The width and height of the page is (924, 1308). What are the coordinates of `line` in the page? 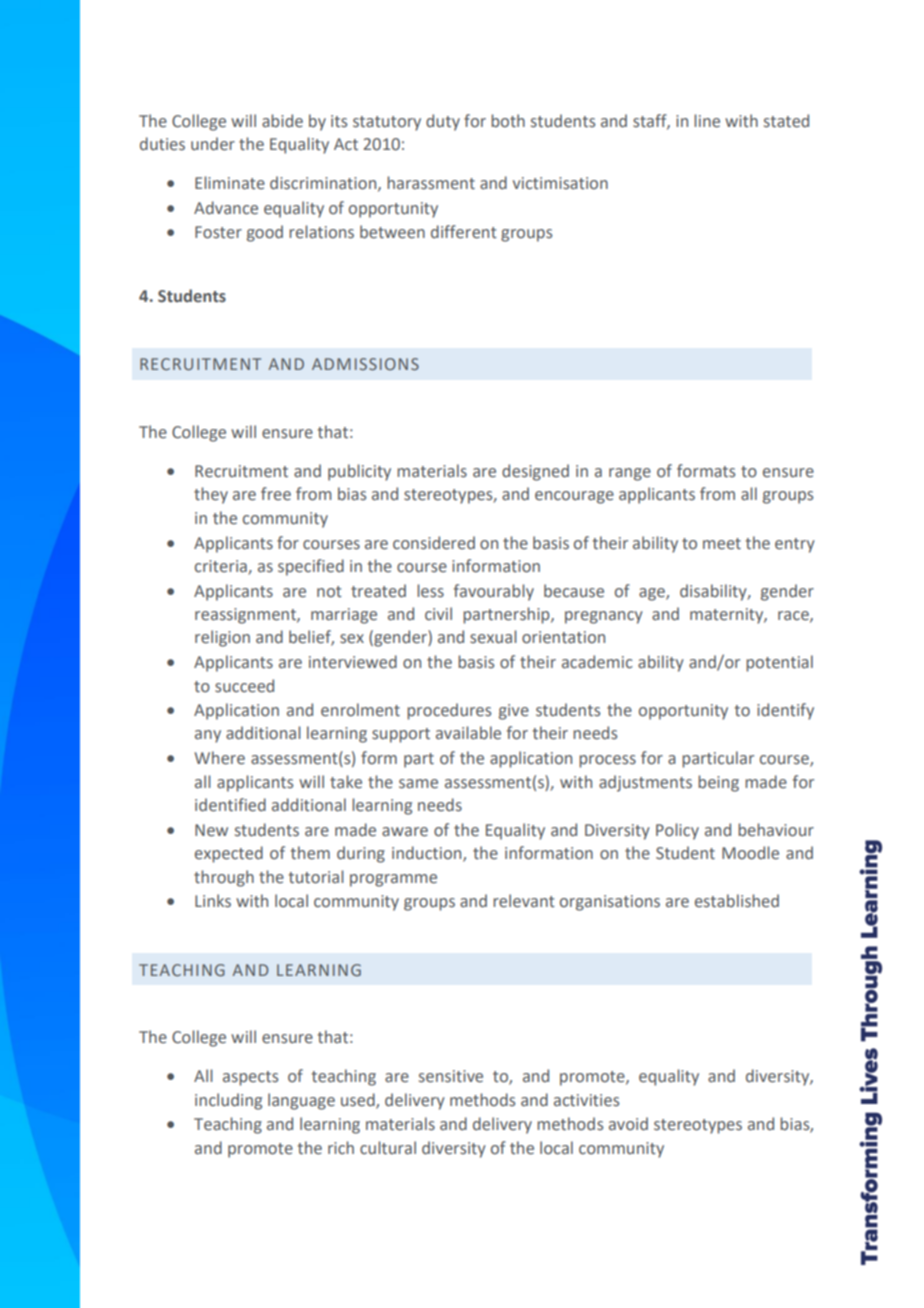 It's located at (707, 121).
